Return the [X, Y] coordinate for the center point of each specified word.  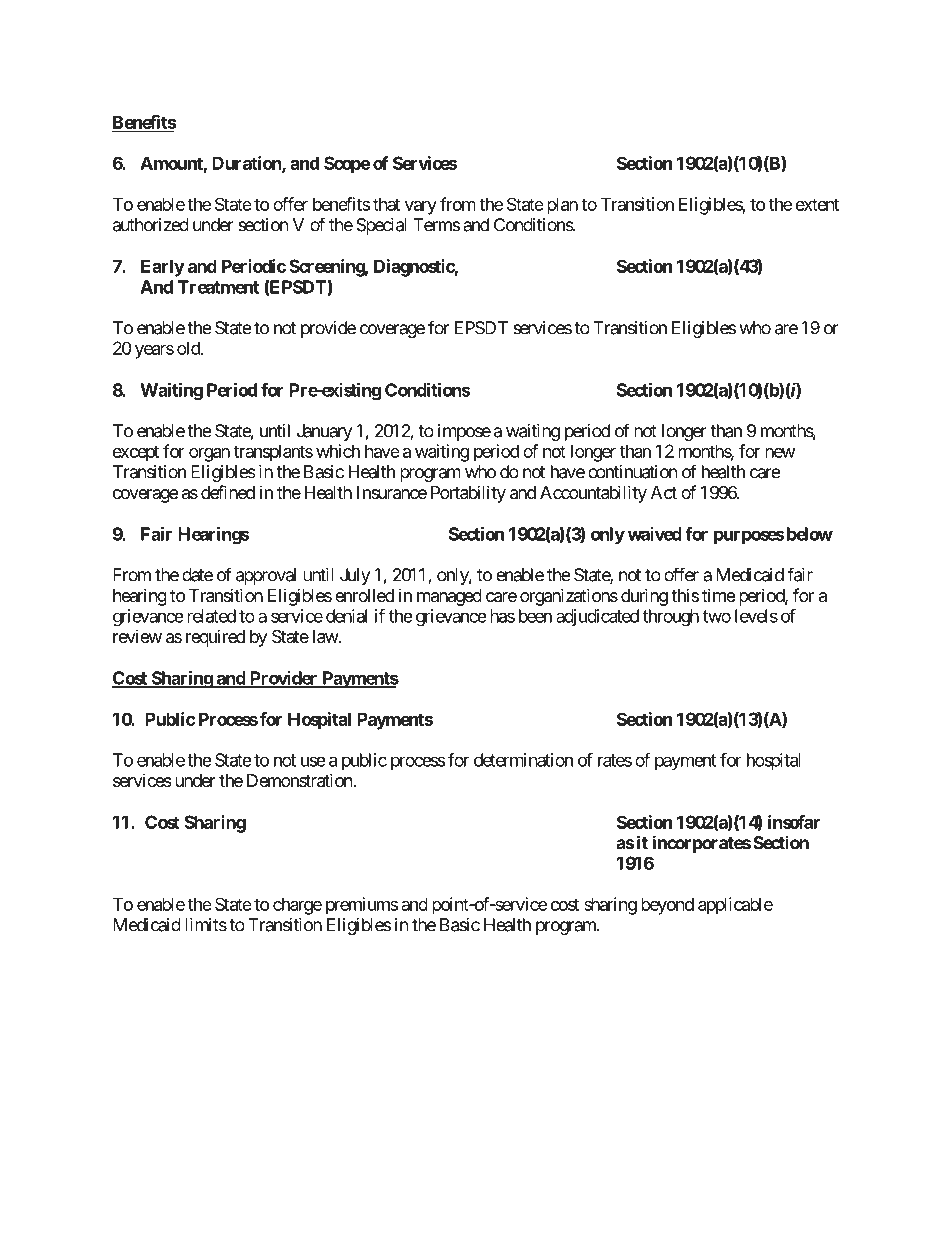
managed [449, 597]
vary [421, 208]
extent [817, 204]
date [197, 575]
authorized [151, 225]
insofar [794, 822]
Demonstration [300, 780]
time [719, 595]
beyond [667, 906]
